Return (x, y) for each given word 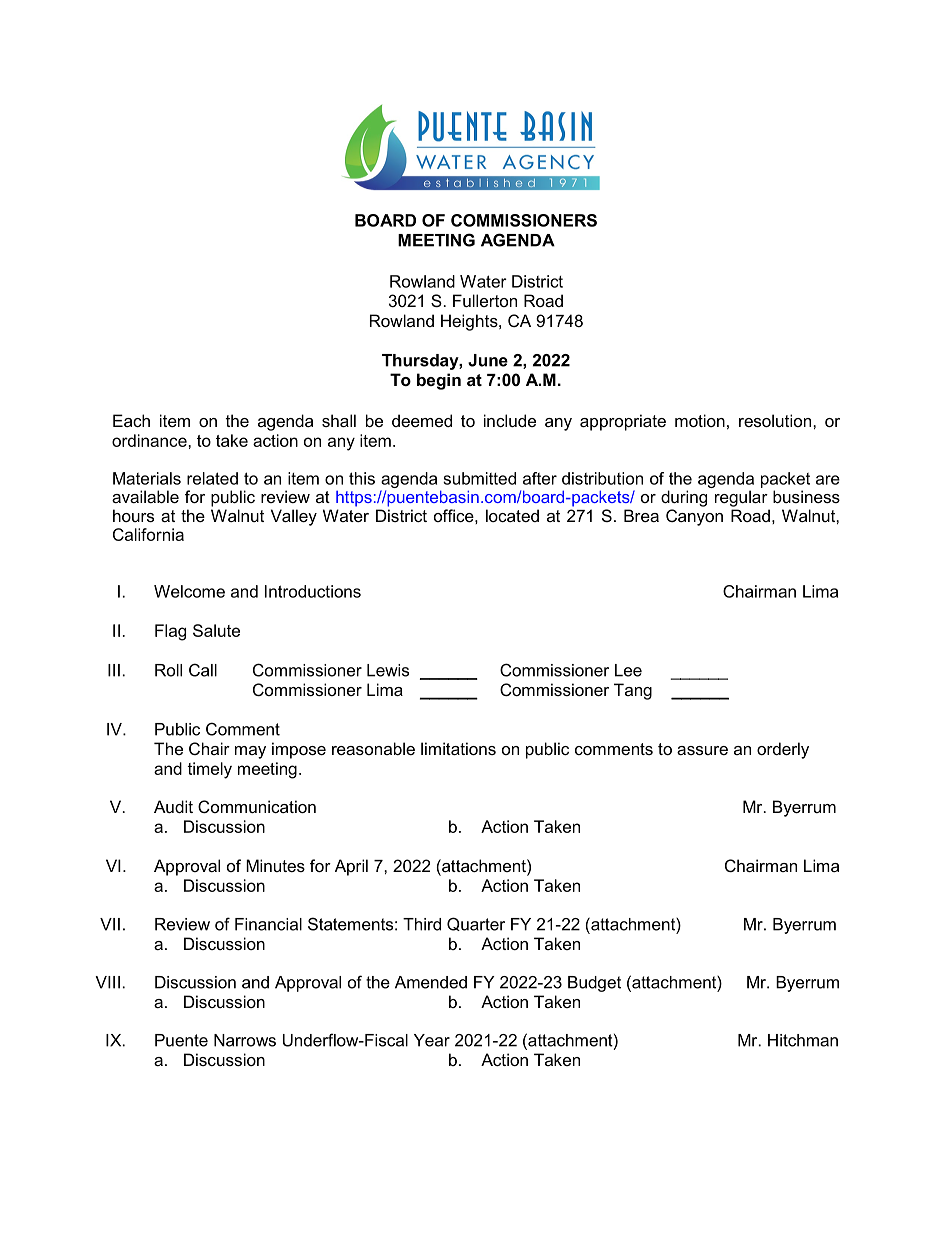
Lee (628, 670)
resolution (775, 420)
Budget (594, 984)
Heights (470, 322)
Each (131, 420)
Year (432, 1040)
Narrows (245, 1040)
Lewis (388, 670)
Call (203, 670)
